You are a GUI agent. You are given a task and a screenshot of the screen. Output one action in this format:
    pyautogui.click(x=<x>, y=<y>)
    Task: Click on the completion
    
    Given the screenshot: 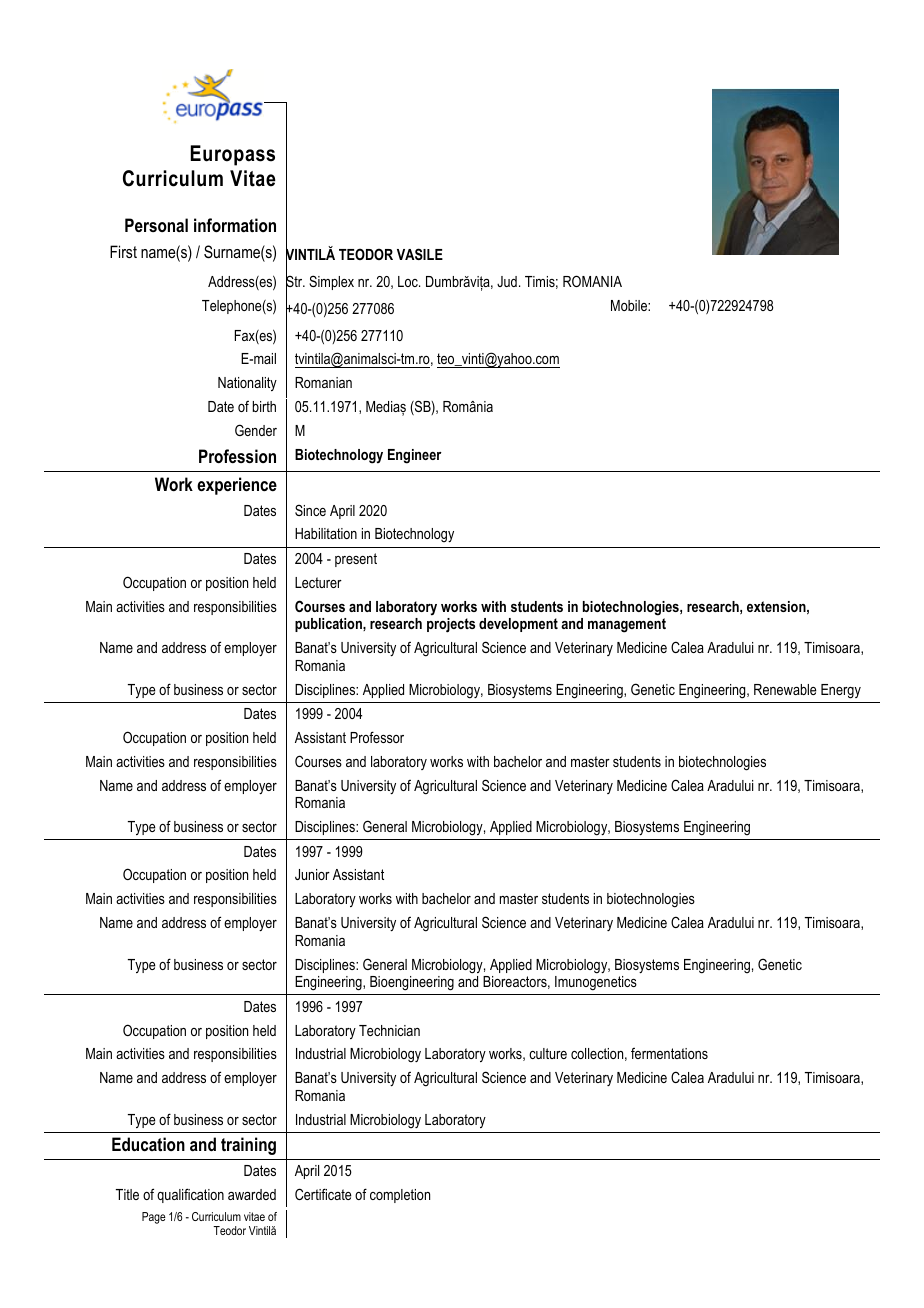 What is the action you would take?
    pyautogui.click(x=400, y=1196)
